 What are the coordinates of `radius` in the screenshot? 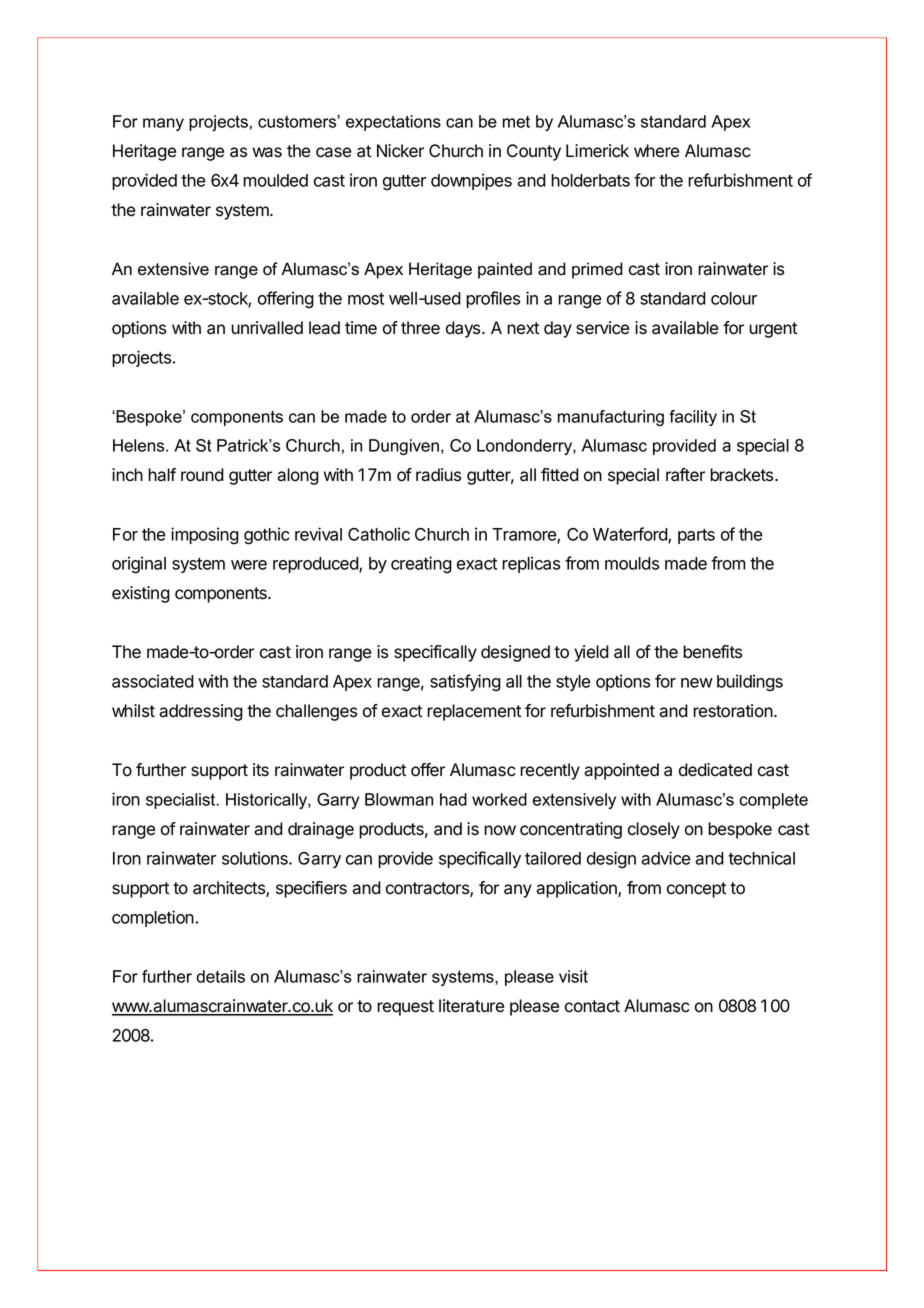 It's located at (438, 475).
